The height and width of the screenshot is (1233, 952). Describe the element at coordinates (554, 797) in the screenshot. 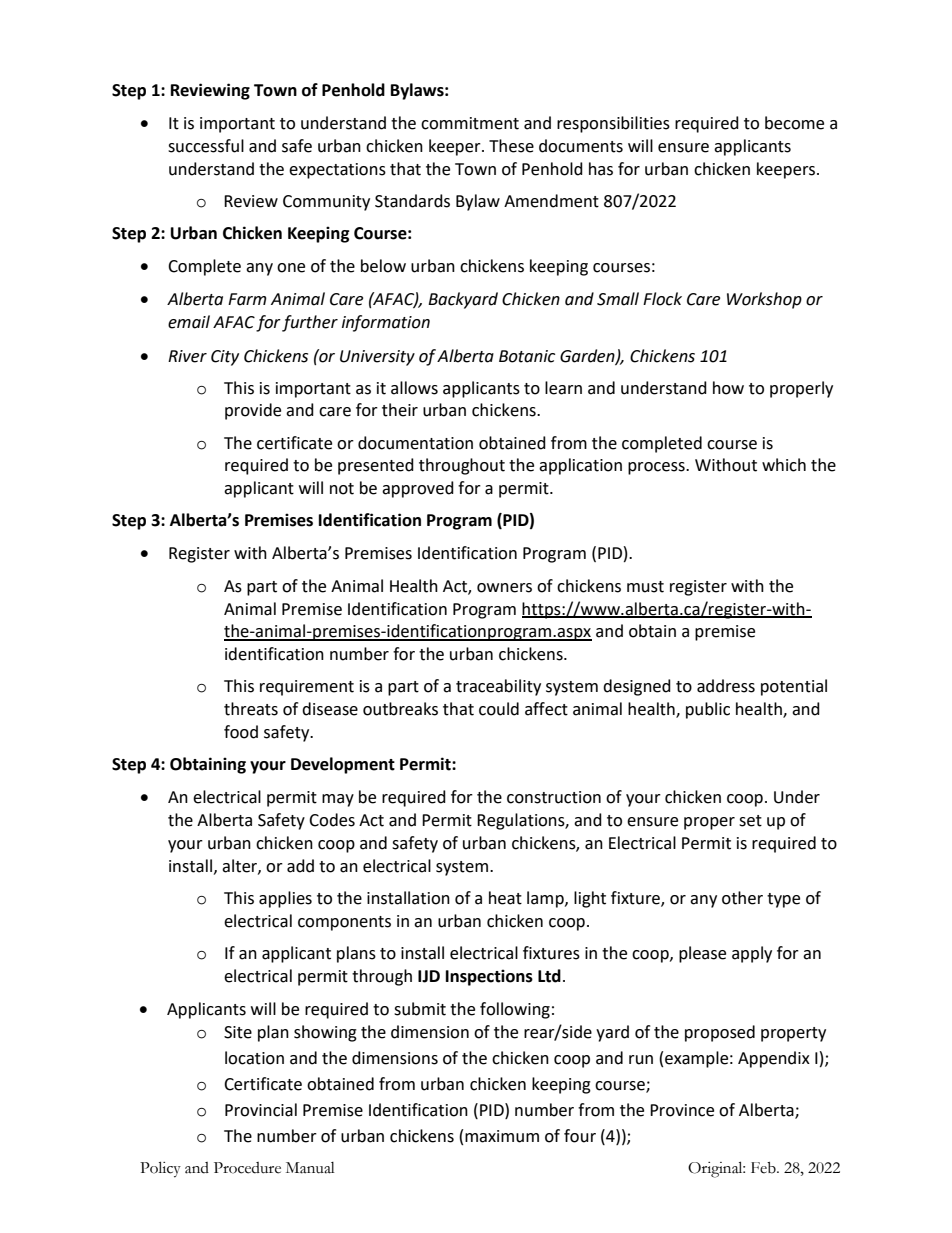

I see `construction` at that location.
